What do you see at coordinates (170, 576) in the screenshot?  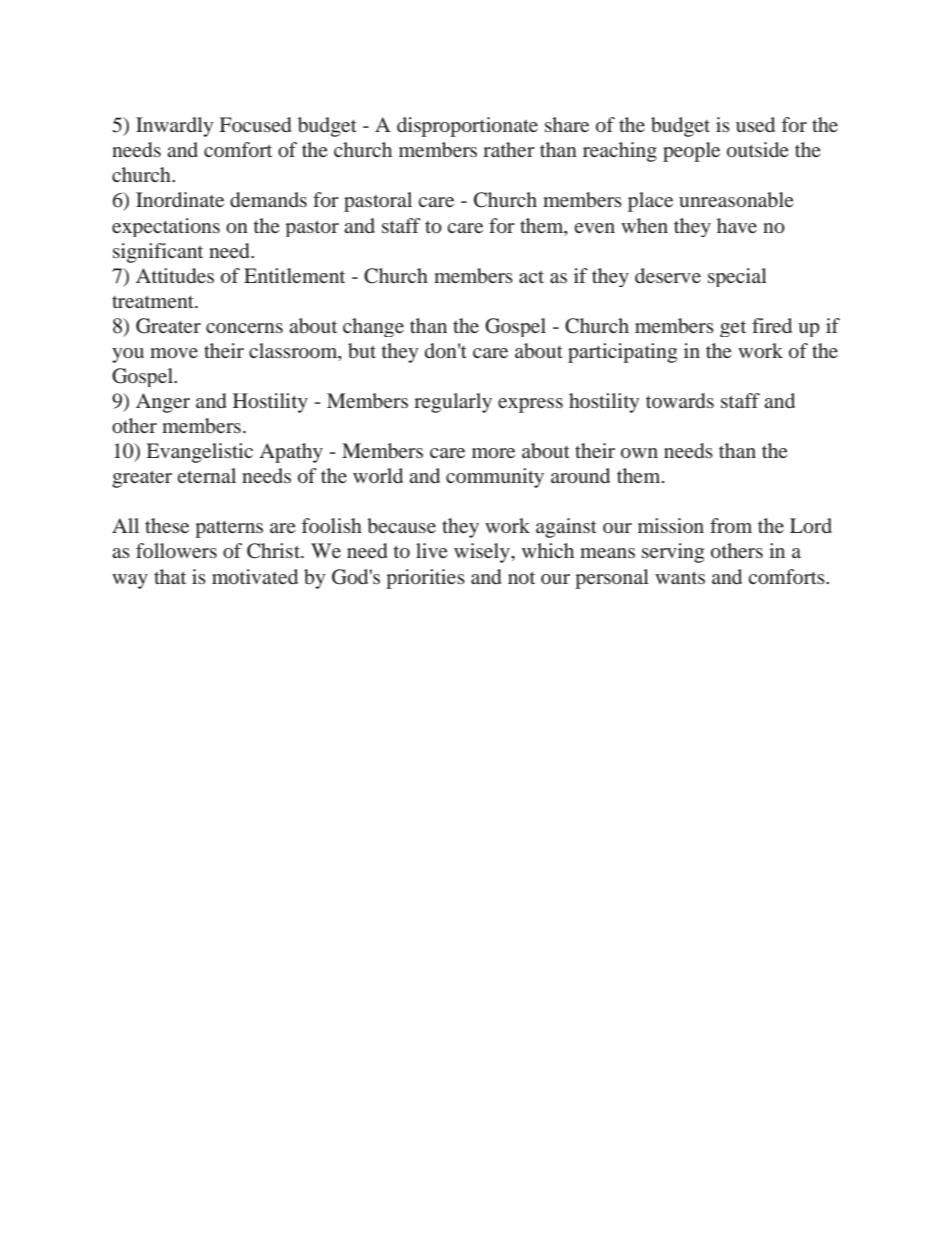 I see `that` at bounding box center [170, 576].
